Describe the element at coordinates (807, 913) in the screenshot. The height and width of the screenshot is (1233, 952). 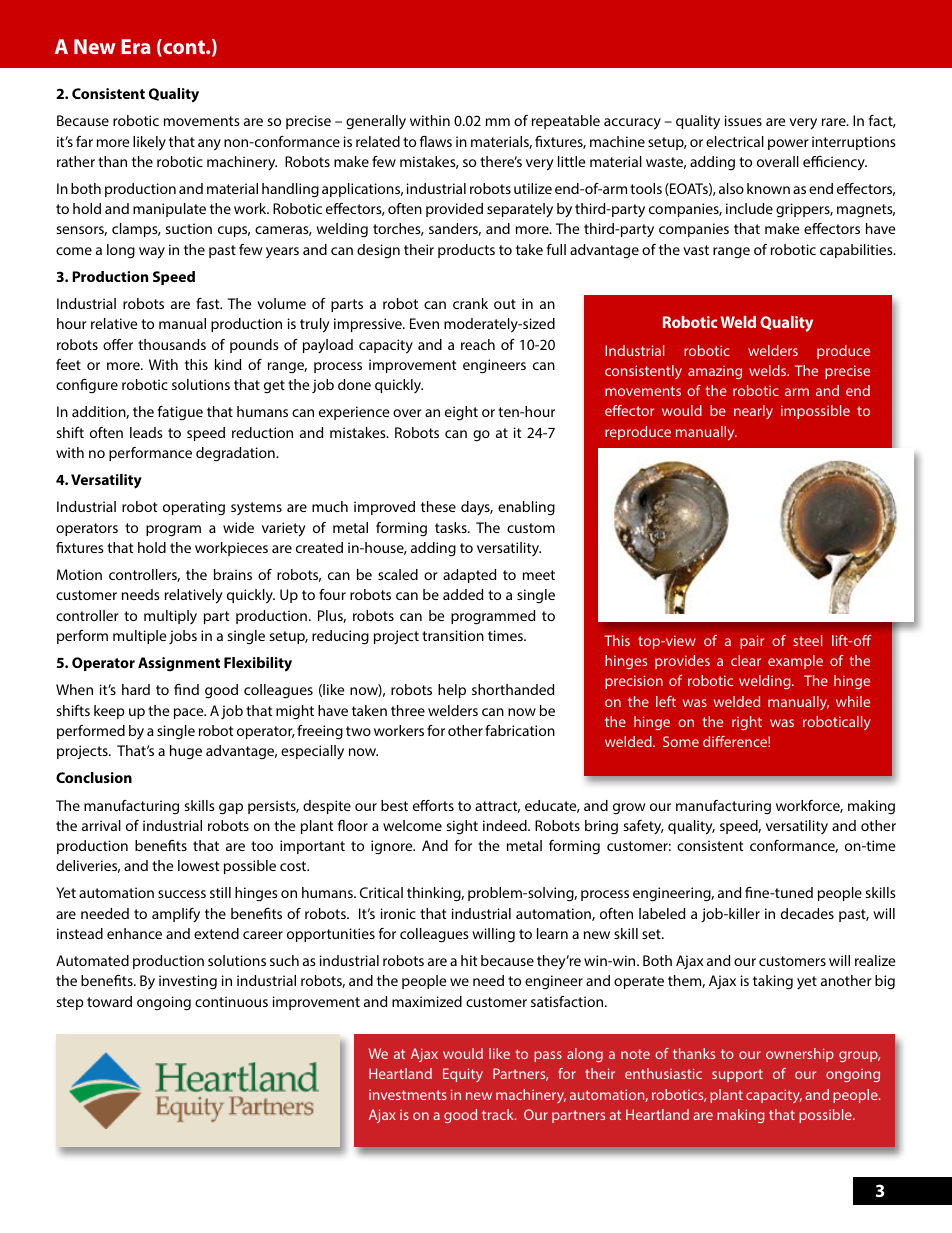
I see `decades` at that location.
